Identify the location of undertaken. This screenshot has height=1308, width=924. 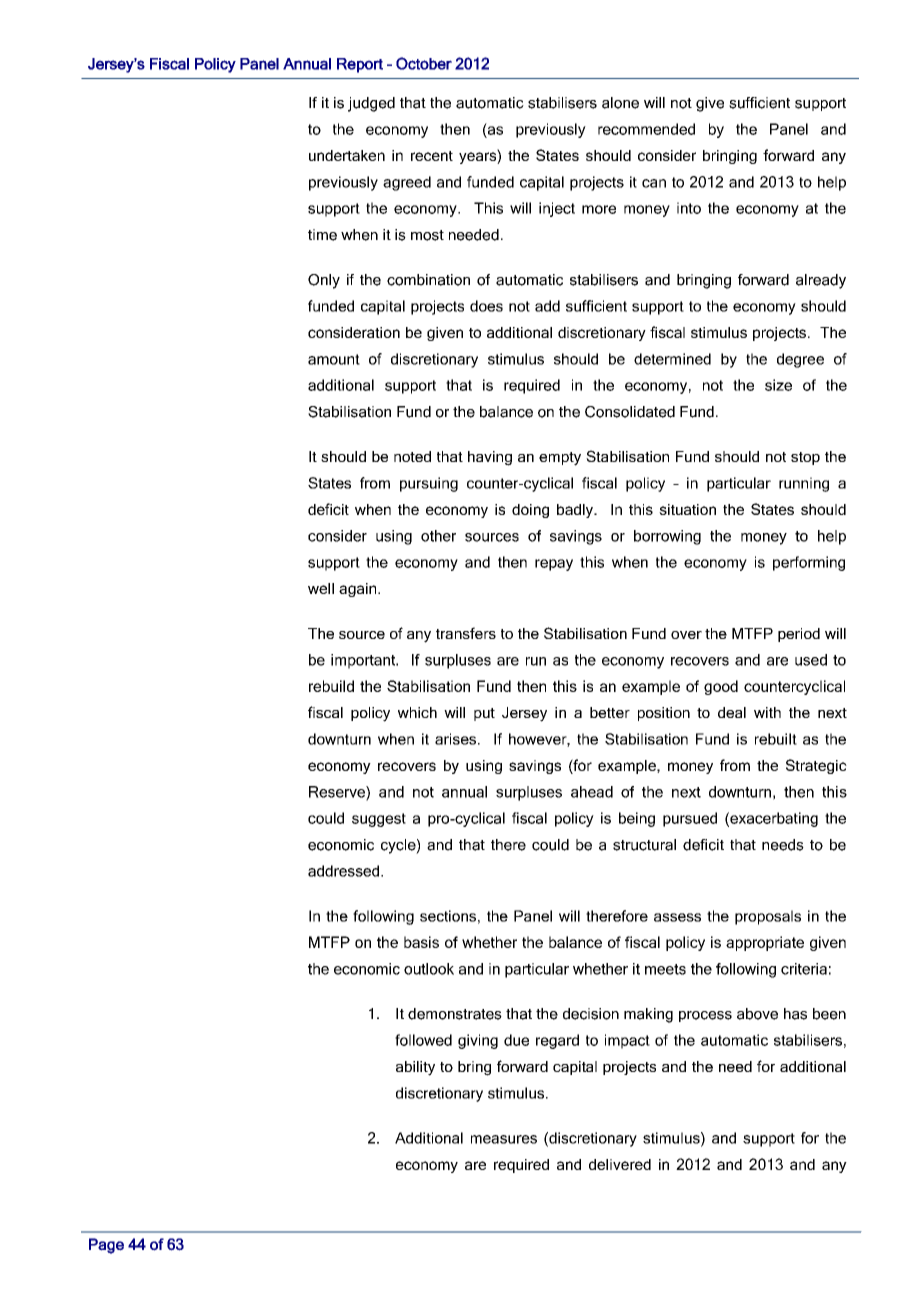
(347, 155).
